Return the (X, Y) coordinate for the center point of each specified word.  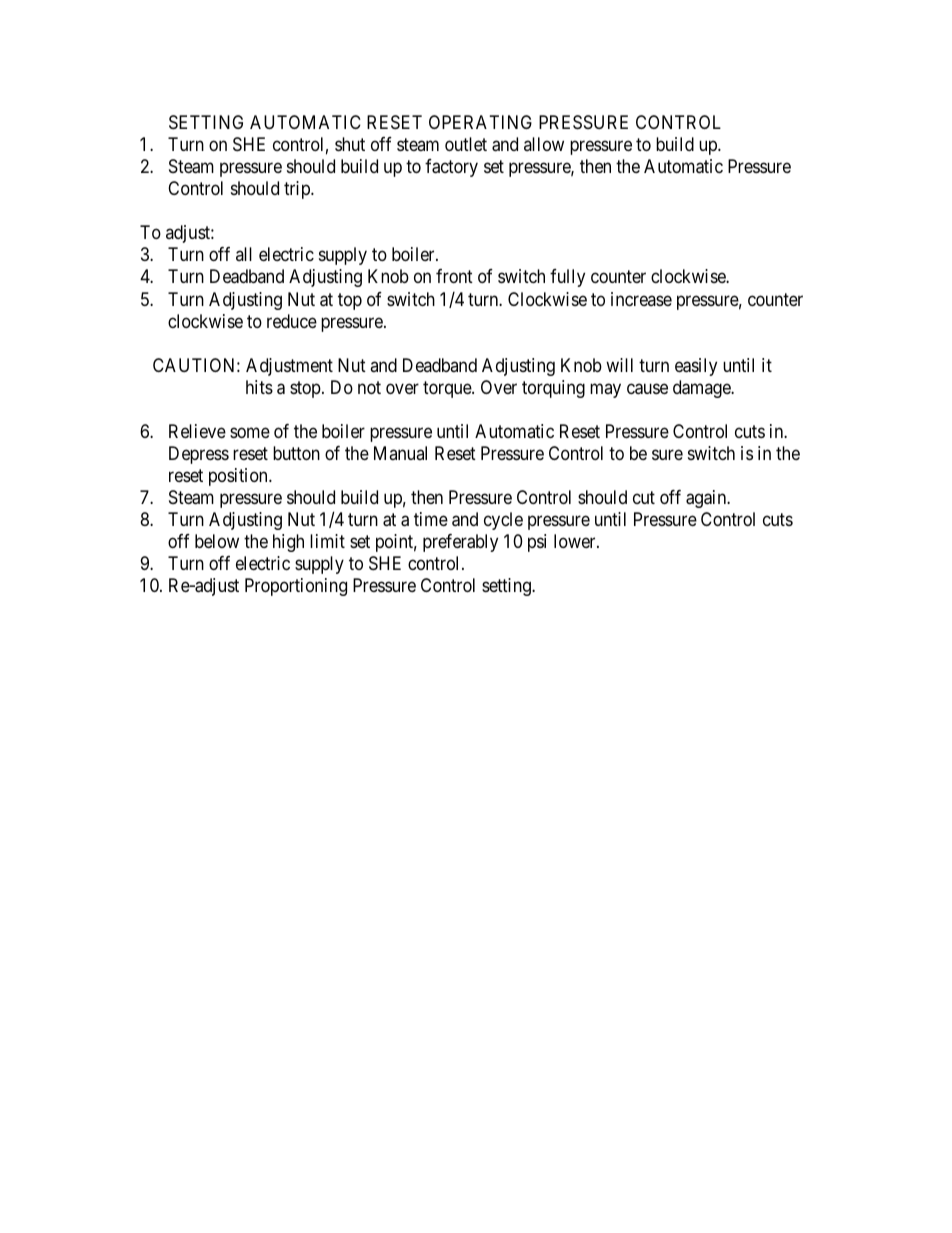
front (454, 276)
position (239, 477)
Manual (400, 453)
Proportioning (296, 587)
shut (350, 144)
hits (259, 387)
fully (567, 278)
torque (448, 389)
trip (298, 190)
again (707, 499)
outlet (466, 144)
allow (544, 144)
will (619, 365)
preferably (460, 543)
